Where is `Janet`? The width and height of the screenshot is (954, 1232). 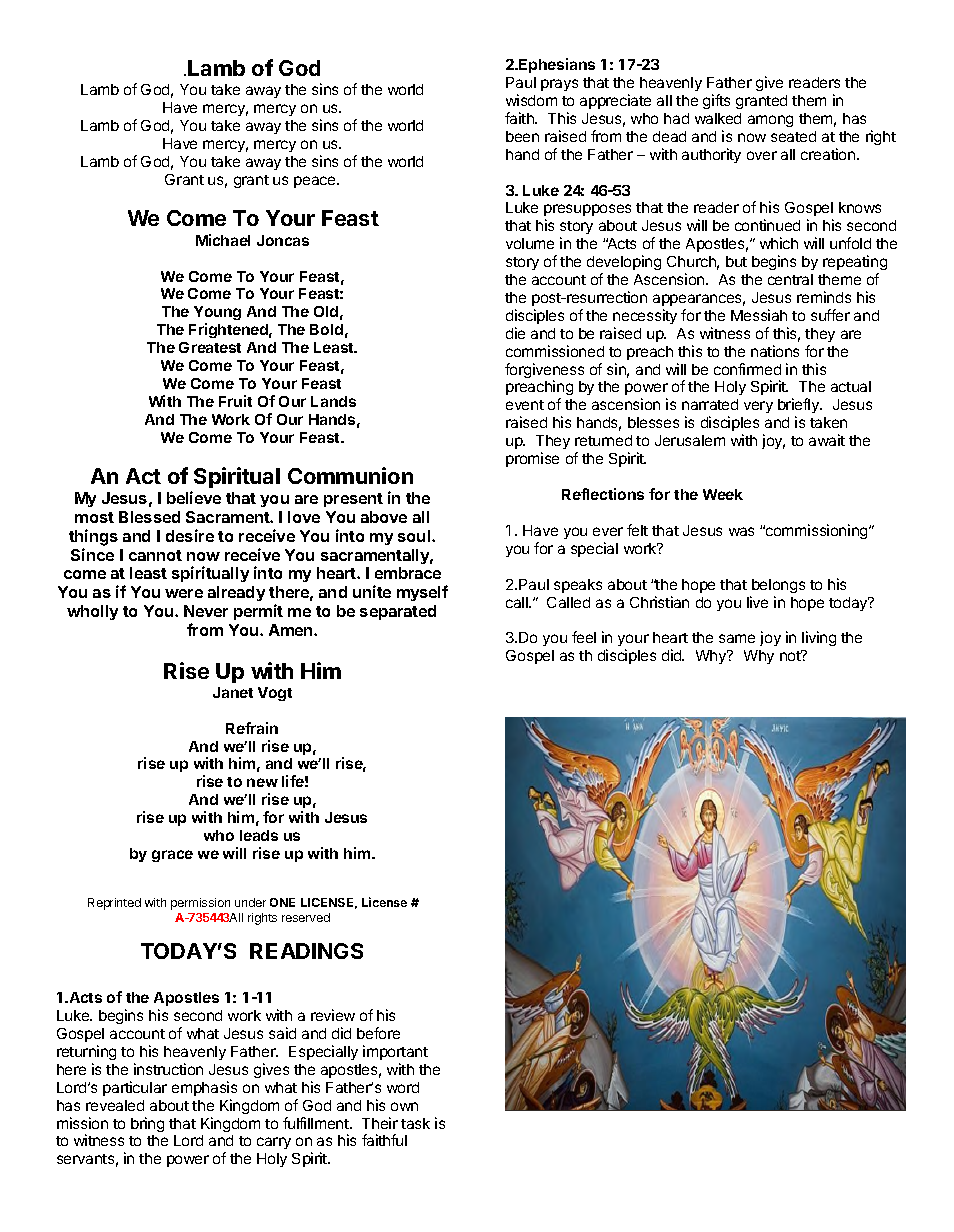
Janet is located at coordinates (233, 692).
